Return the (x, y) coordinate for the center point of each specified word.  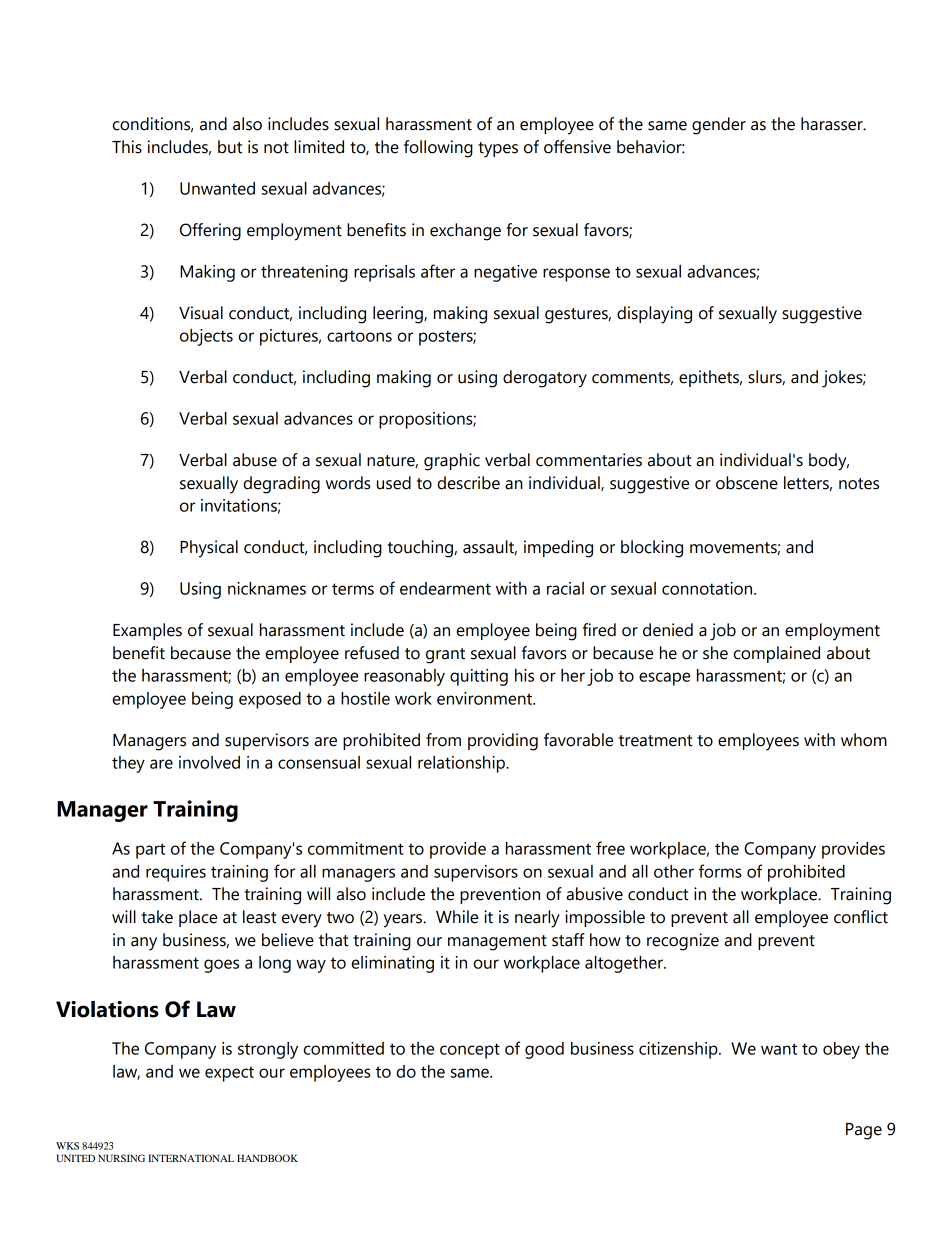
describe (468, 483)
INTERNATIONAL (191, 1158)
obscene (747, 483)
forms (720, 871)
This (127, 147)
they (128, 764)
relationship (462, 764)
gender (719, 126)
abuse (255, 460)
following (438, 149)
